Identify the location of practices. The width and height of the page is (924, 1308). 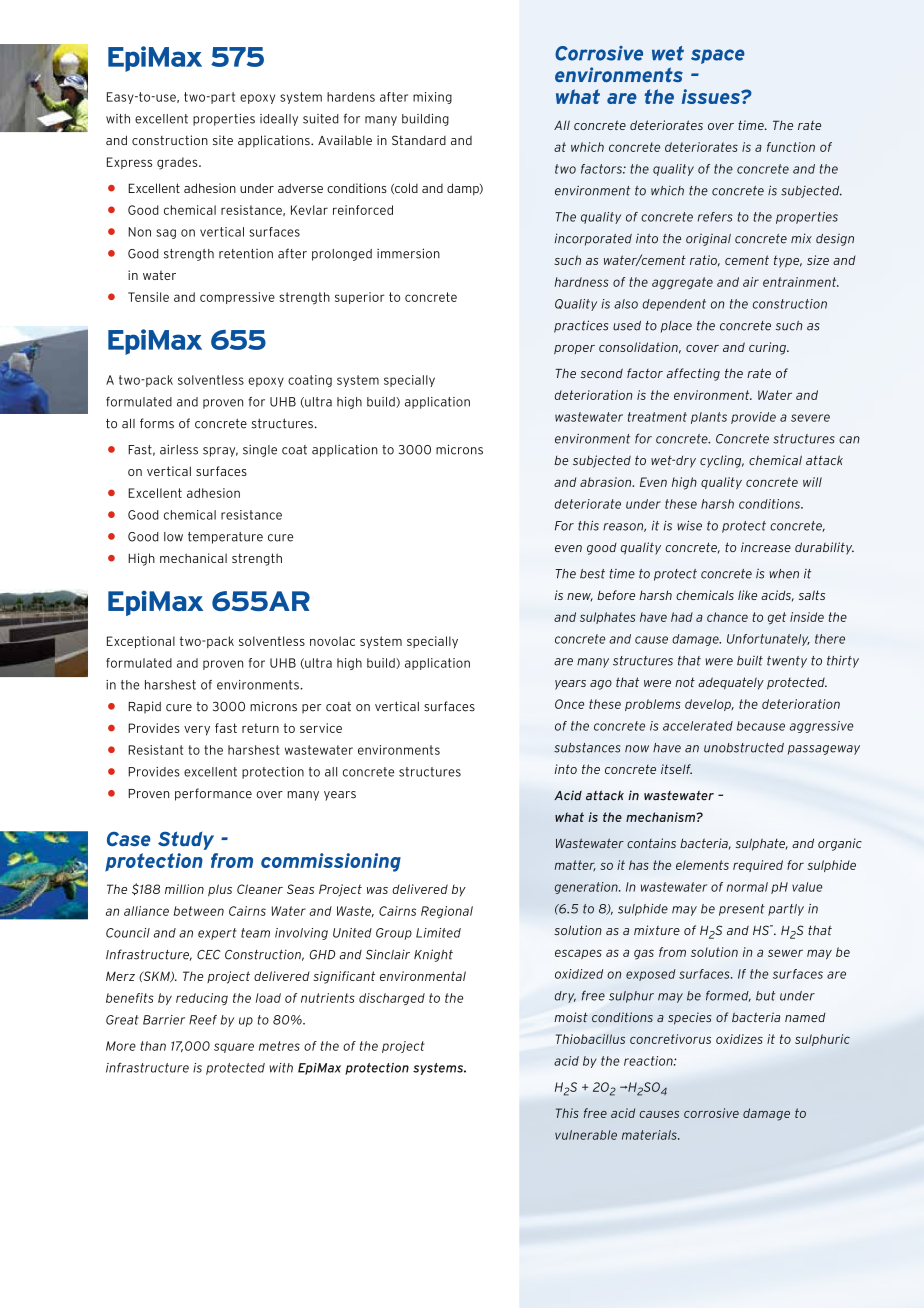
(581, 326).
